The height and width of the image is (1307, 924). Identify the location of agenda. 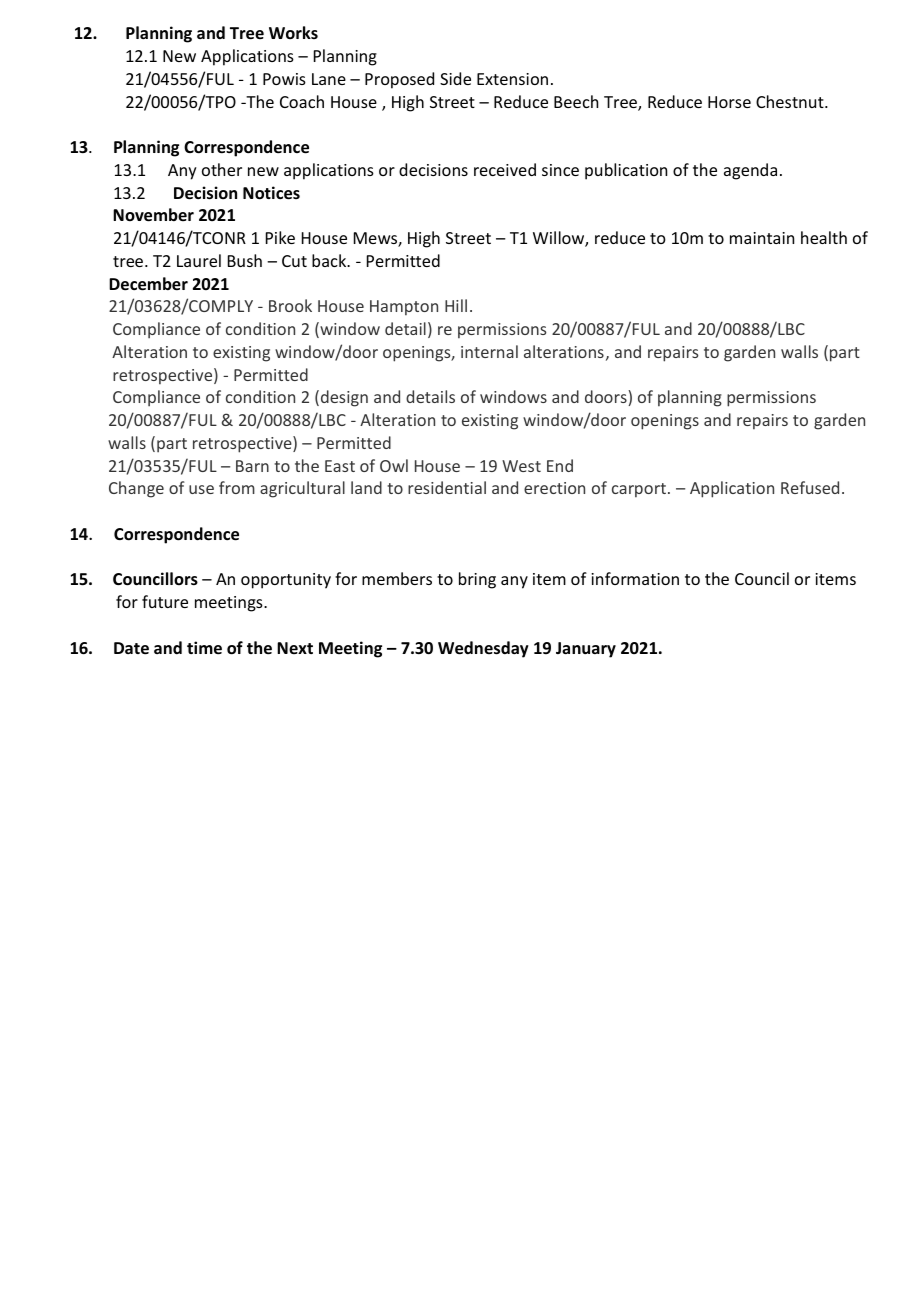
(750, 171).
